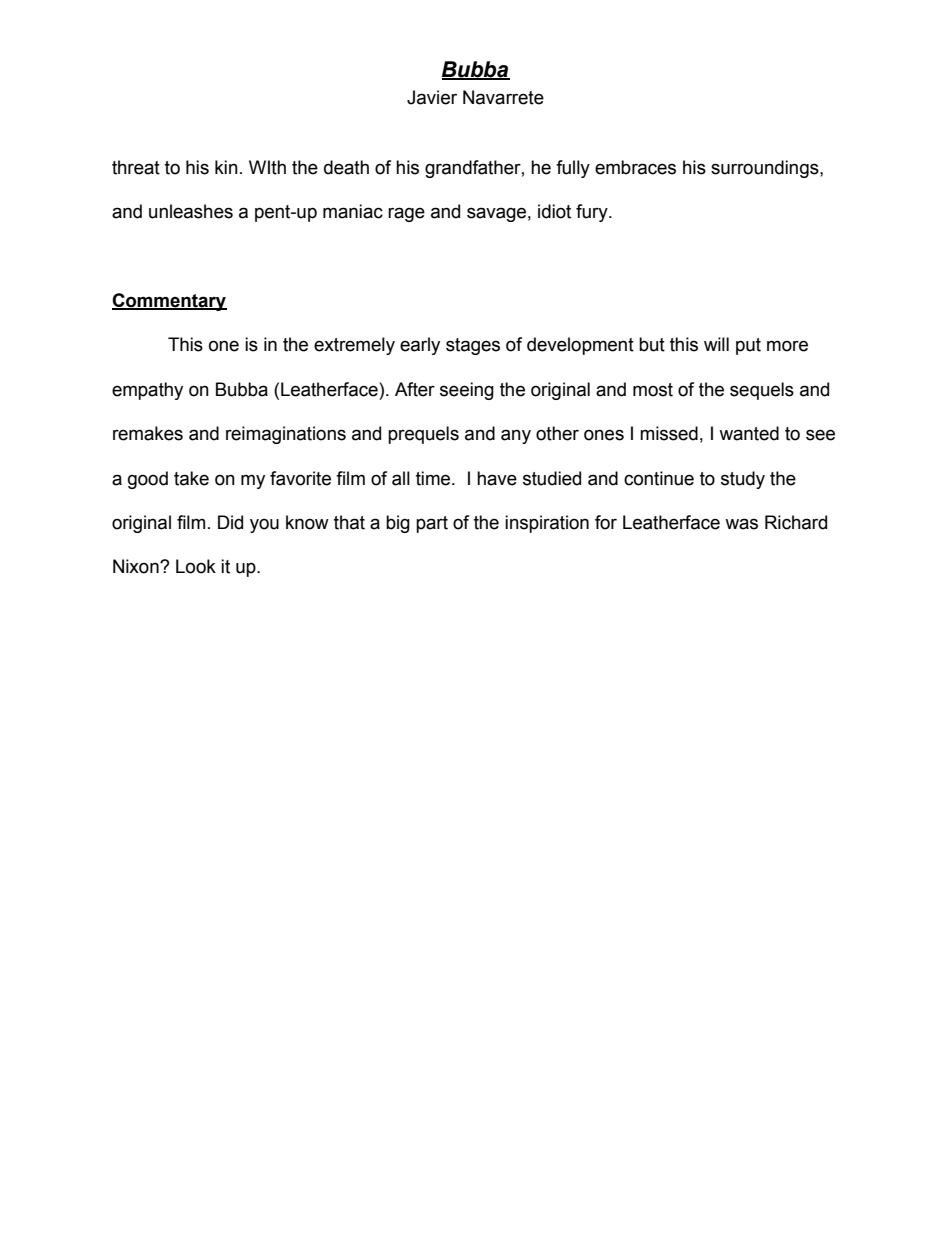 The image size is (952, 1233). I want to click on seeing, so click(467, 391).
